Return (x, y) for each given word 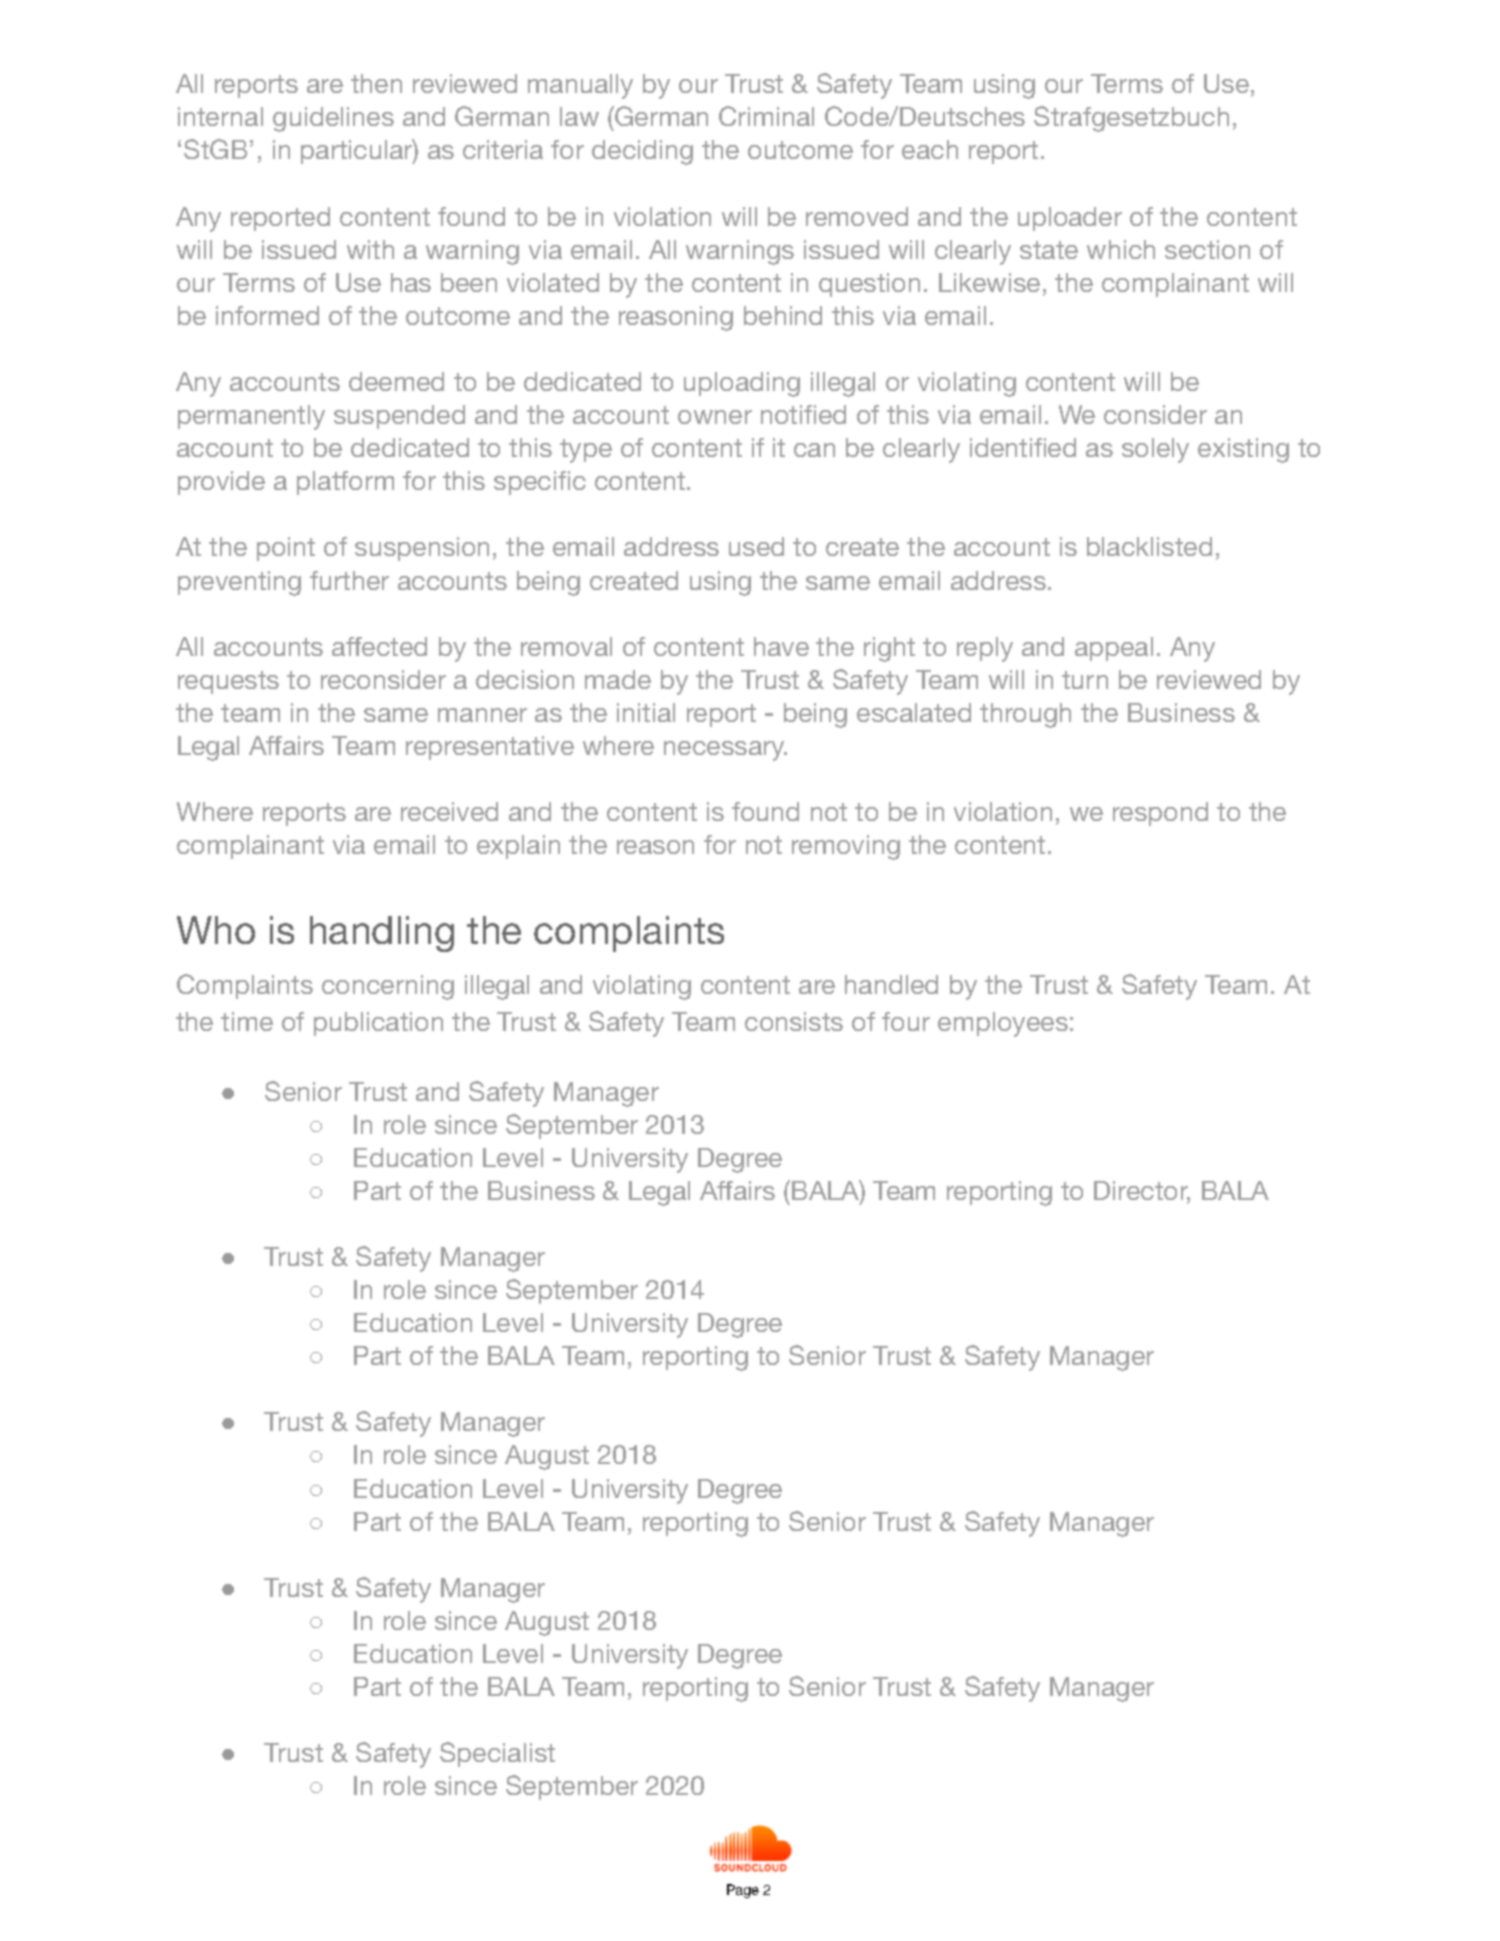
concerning (388, 987)
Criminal (766, 116)
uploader (1070, 219)
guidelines (333, 119)
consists (794, 1021)
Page (743, 1891)
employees (1003, 1024)
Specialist (497, 1754)
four (906, 1021)
